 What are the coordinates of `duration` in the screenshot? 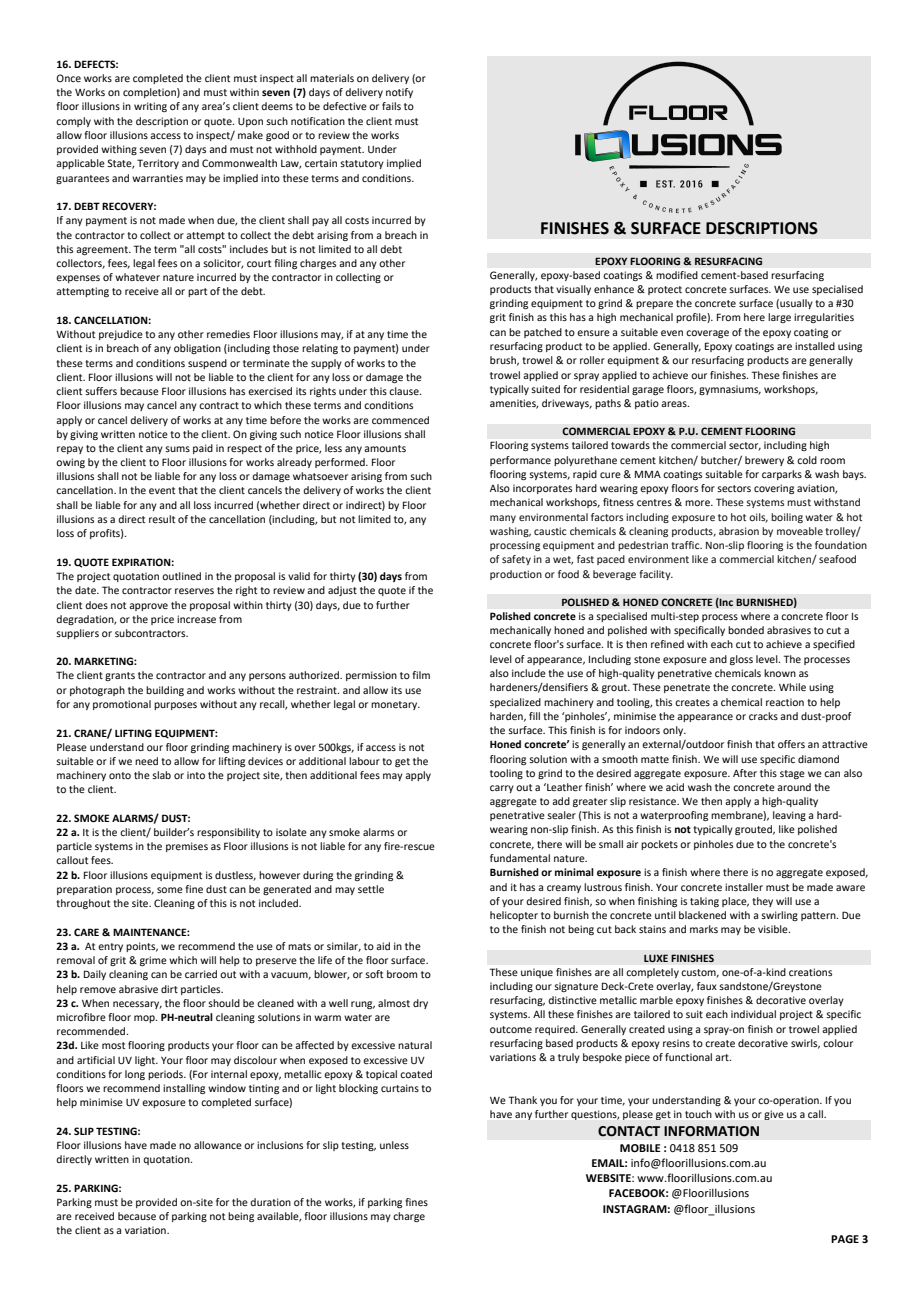 It's located at (270, 1202).
